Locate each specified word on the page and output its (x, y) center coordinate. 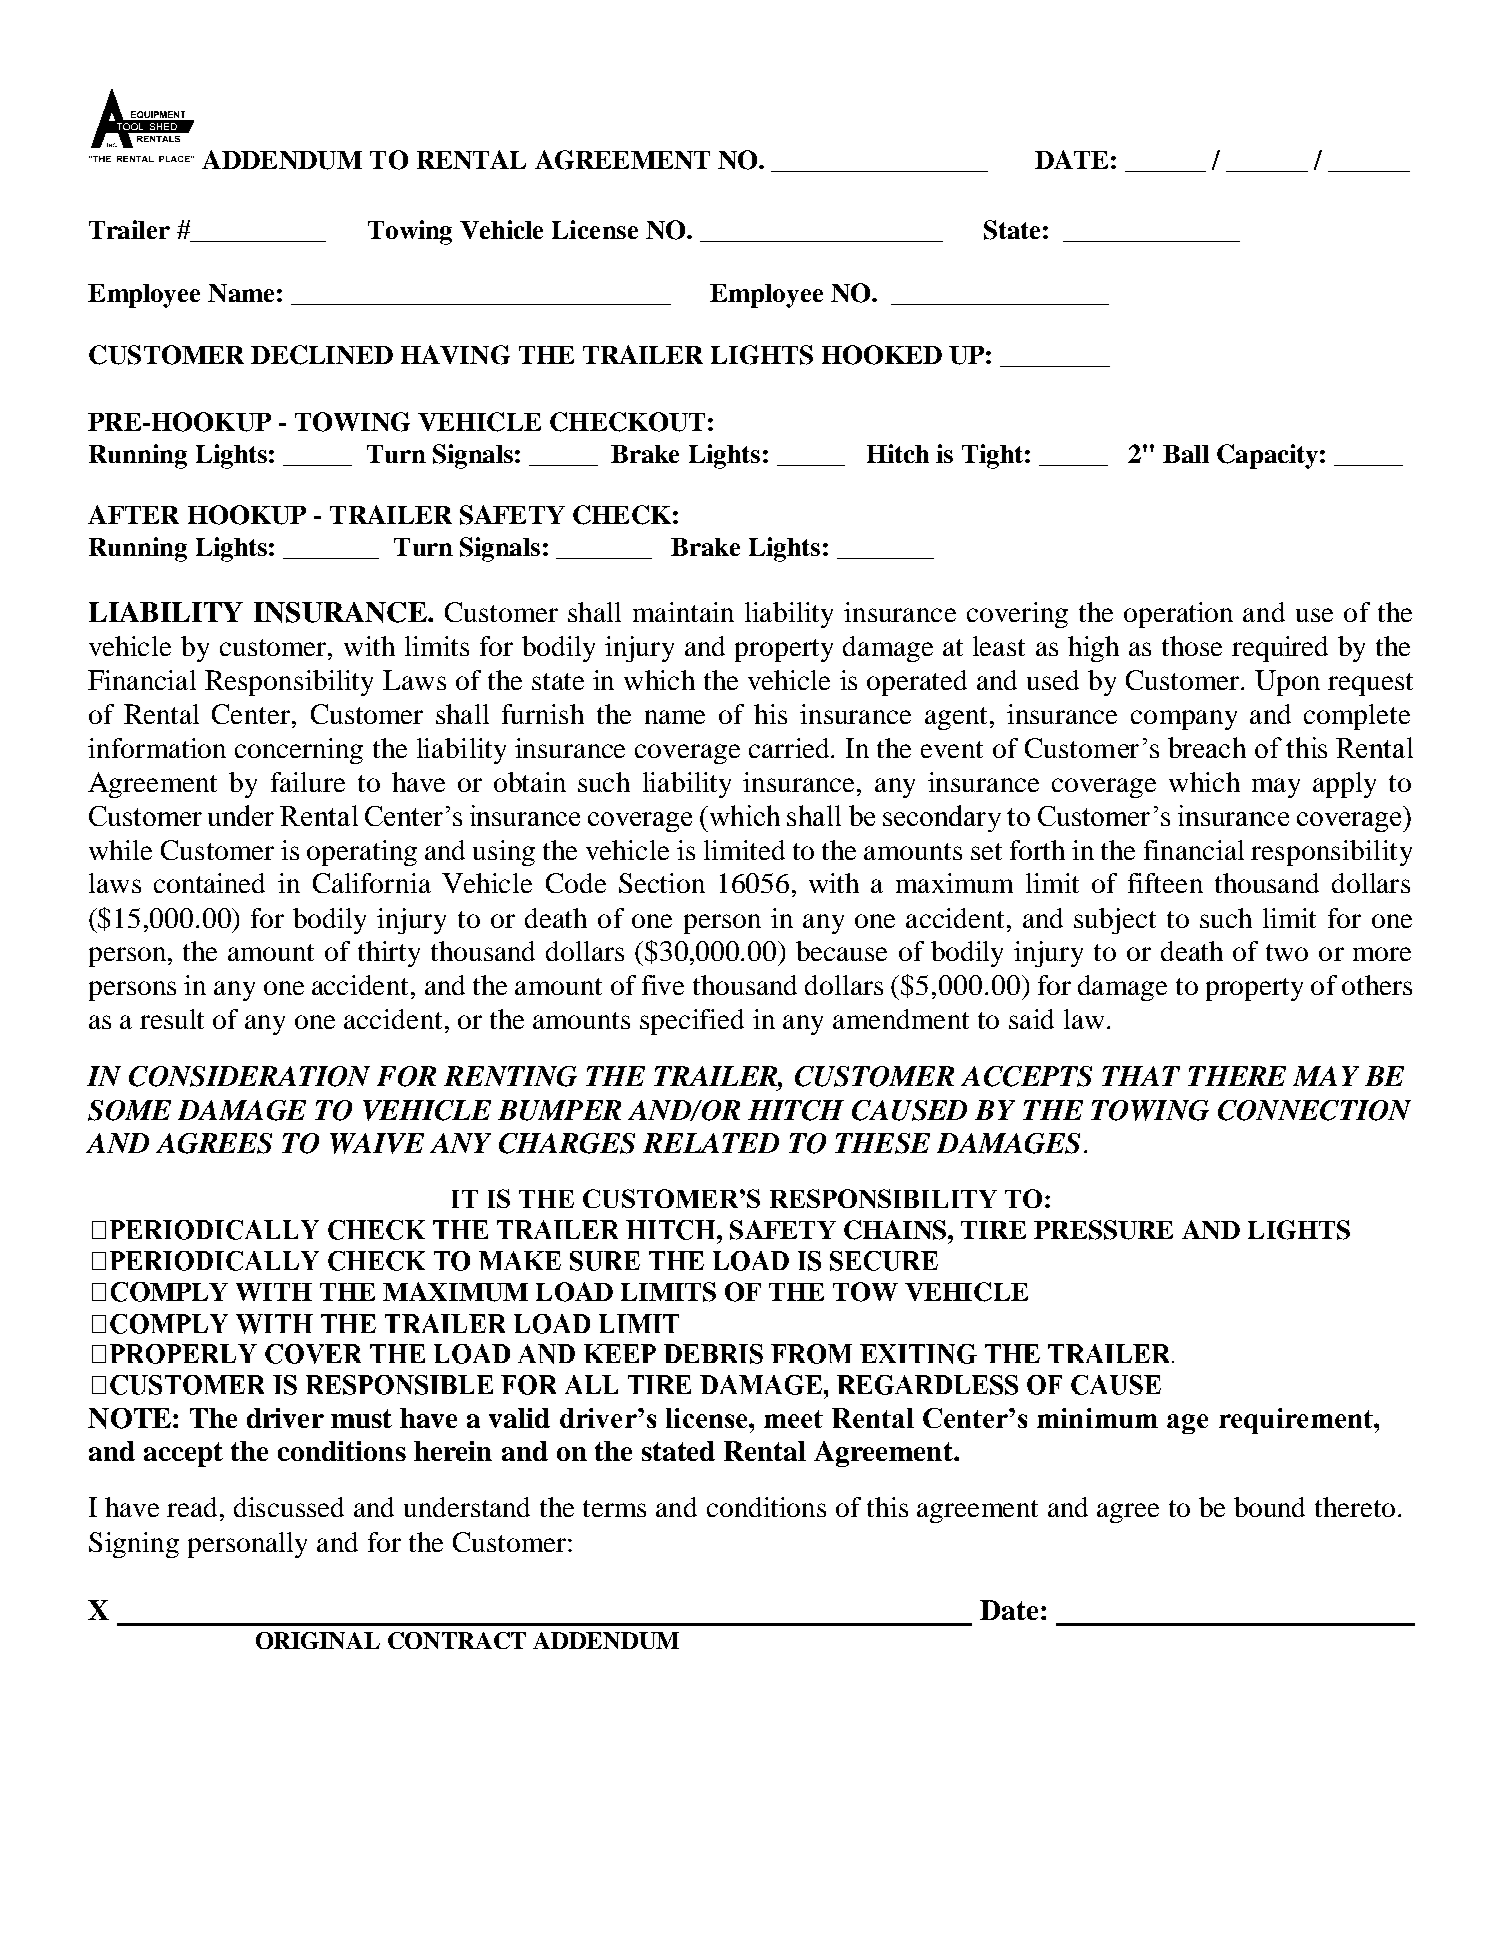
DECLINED (322, 355)
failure (308, 782)
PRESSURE (1103, 1230)
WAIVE (377, 1143)
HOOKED (882, 355)
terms (614, 1508)
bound (1269, 1507)
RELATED (711, 1143)
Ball (1186, 454)
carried (791, 748)
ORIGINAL (318, 1640)
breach (1207, 747)
